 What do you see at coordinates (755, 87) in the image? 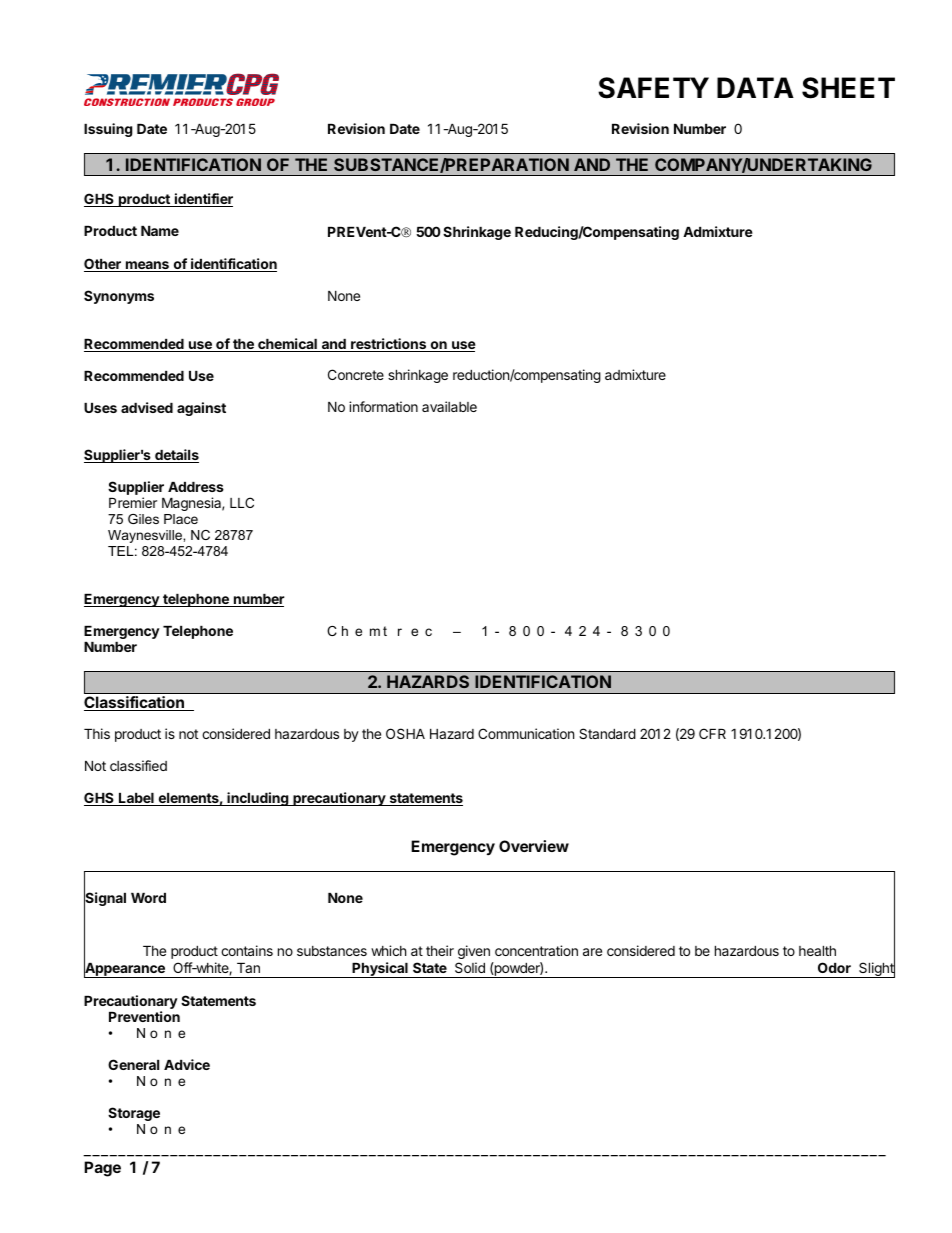
I see `DATA` at bounding box center [755, 87].
